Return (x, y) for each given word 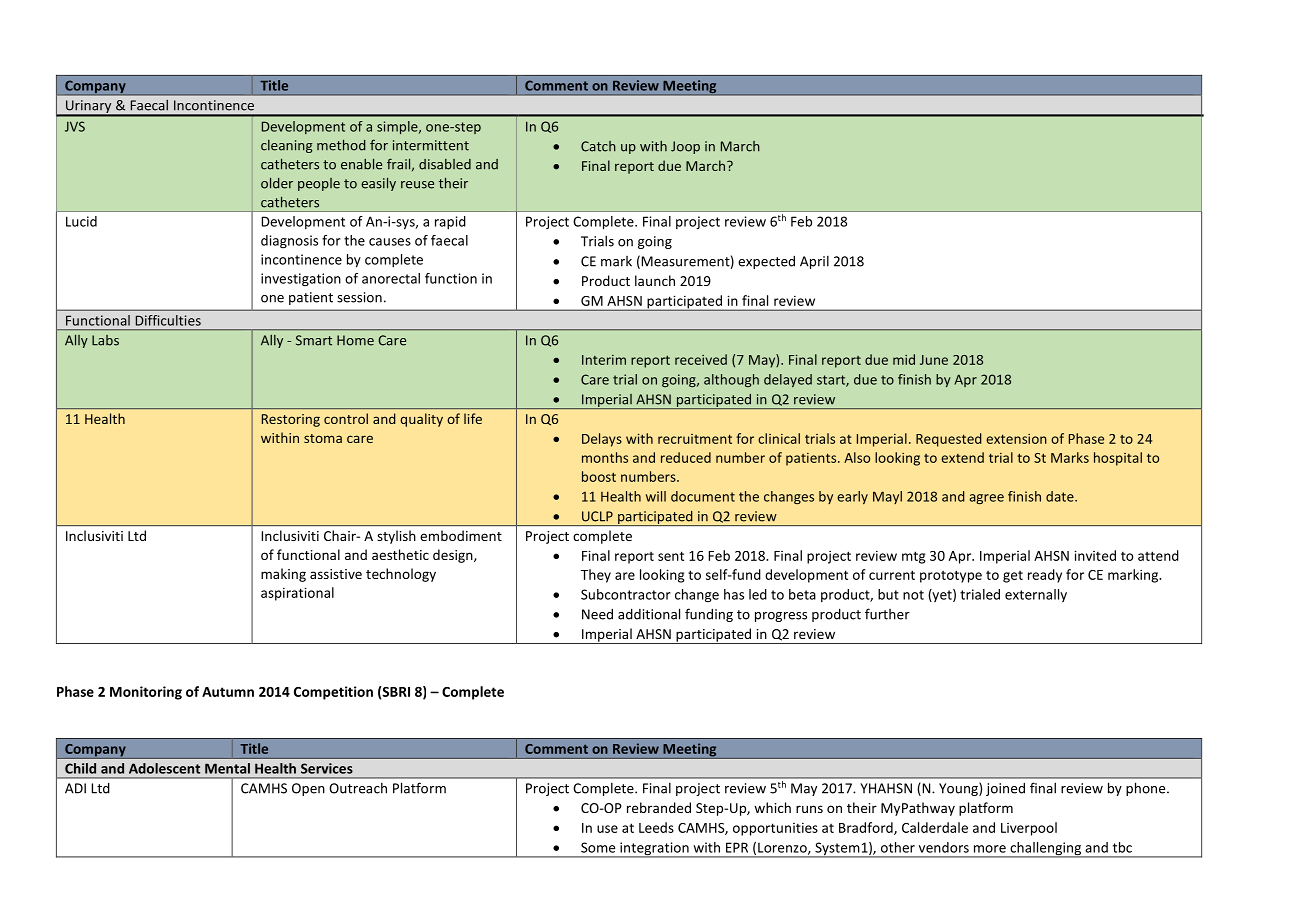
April (814, 262)
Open (308, 789)
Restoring (291, 420)
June (934, 360)
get (1013, 577)
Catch (598, 146)
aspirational (297, 594)
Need (597, 614)
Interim (604, 360)
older (277, 183)
